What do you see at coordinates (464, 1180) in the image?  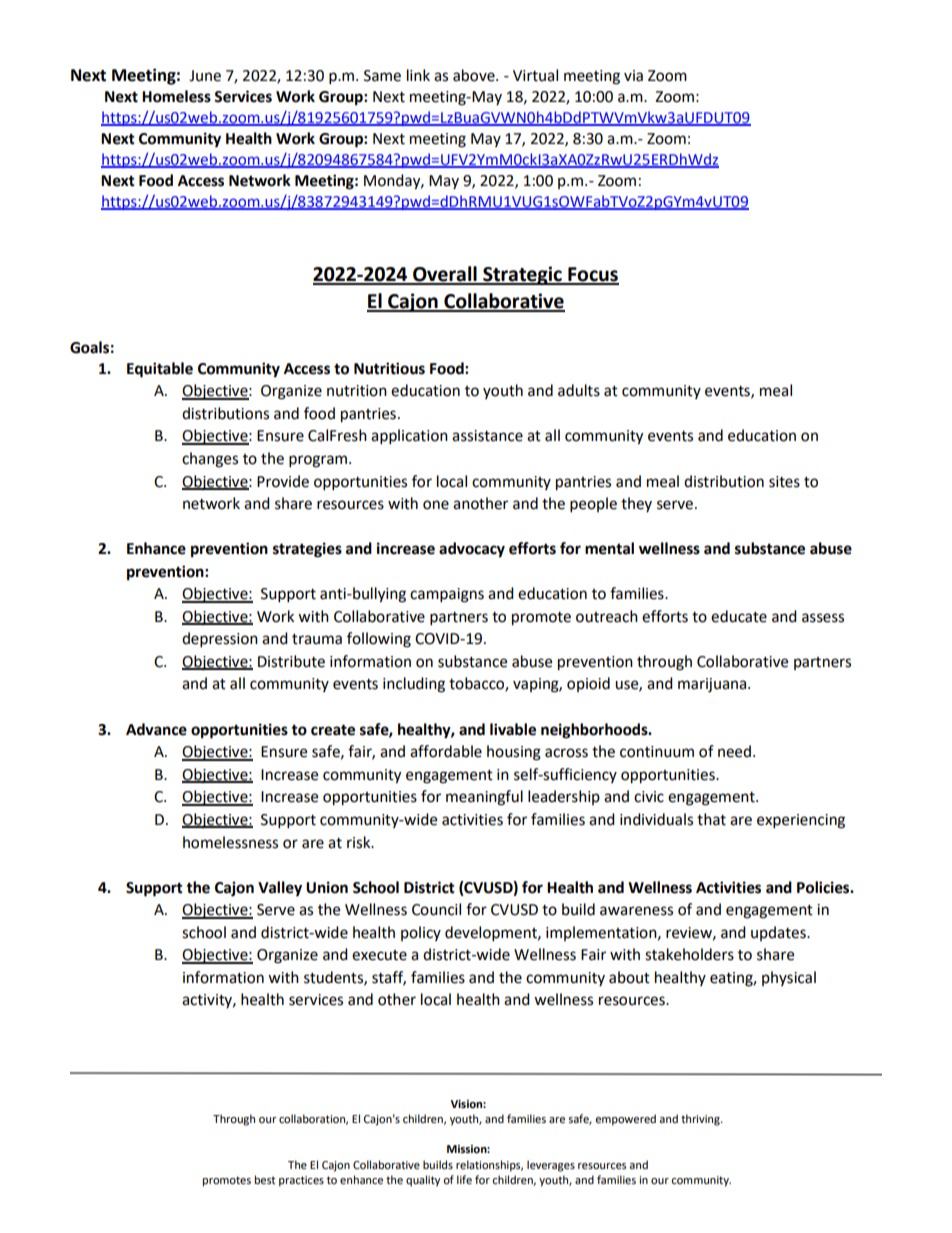 I see `life` at bounding box center [464, 1180].
